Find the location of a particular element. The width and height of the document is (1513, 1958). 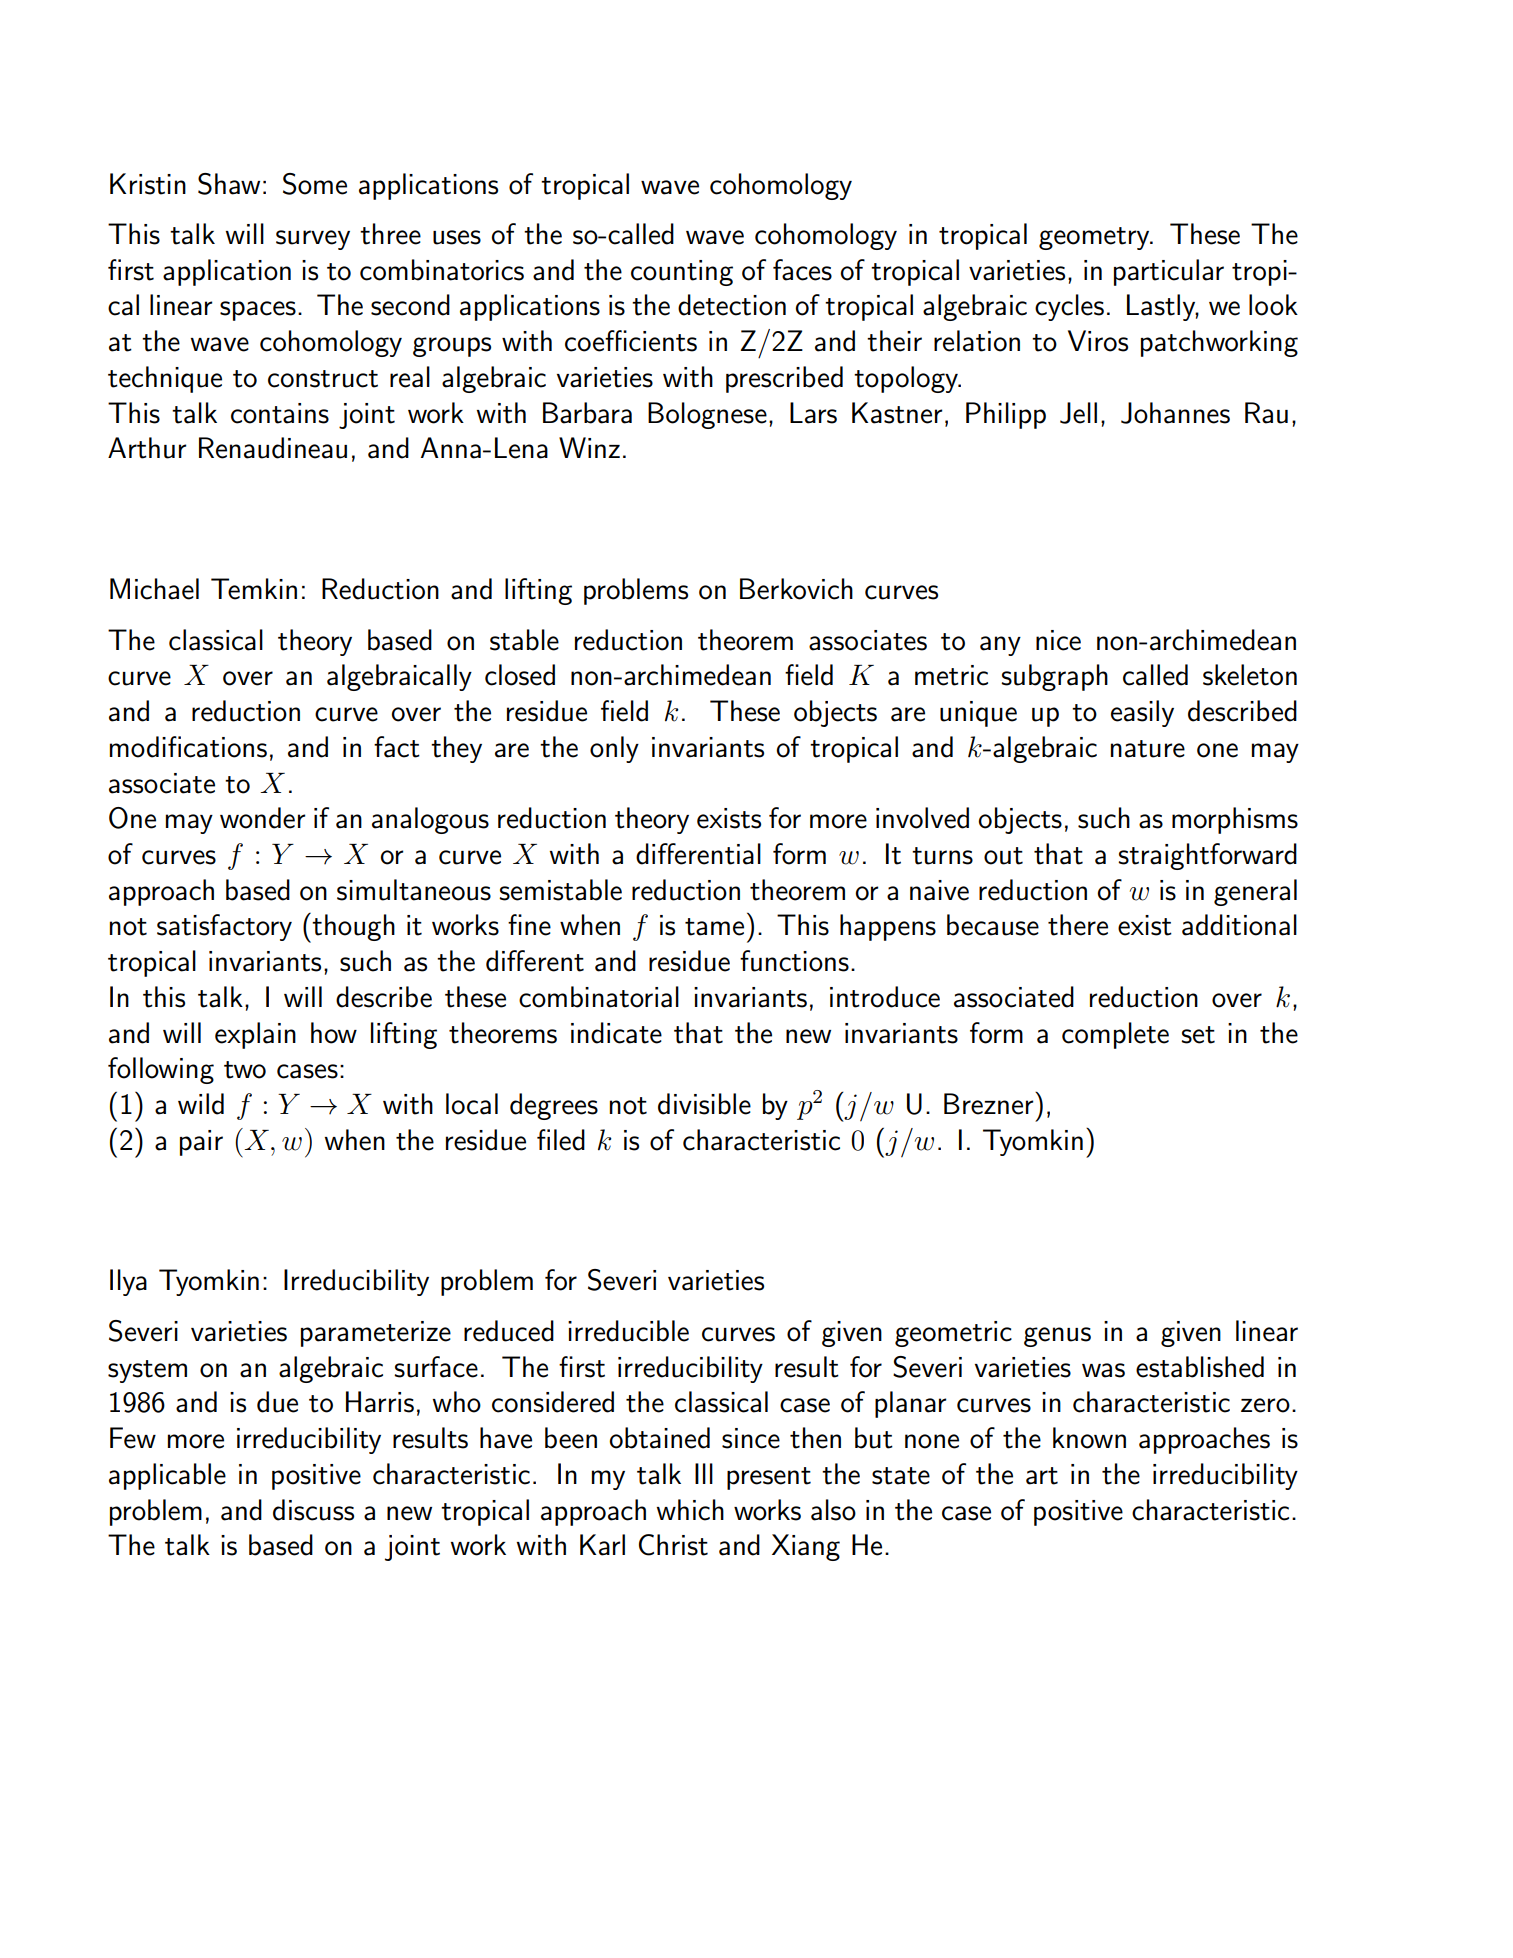

pair is located at coordinates (201, 1143).
